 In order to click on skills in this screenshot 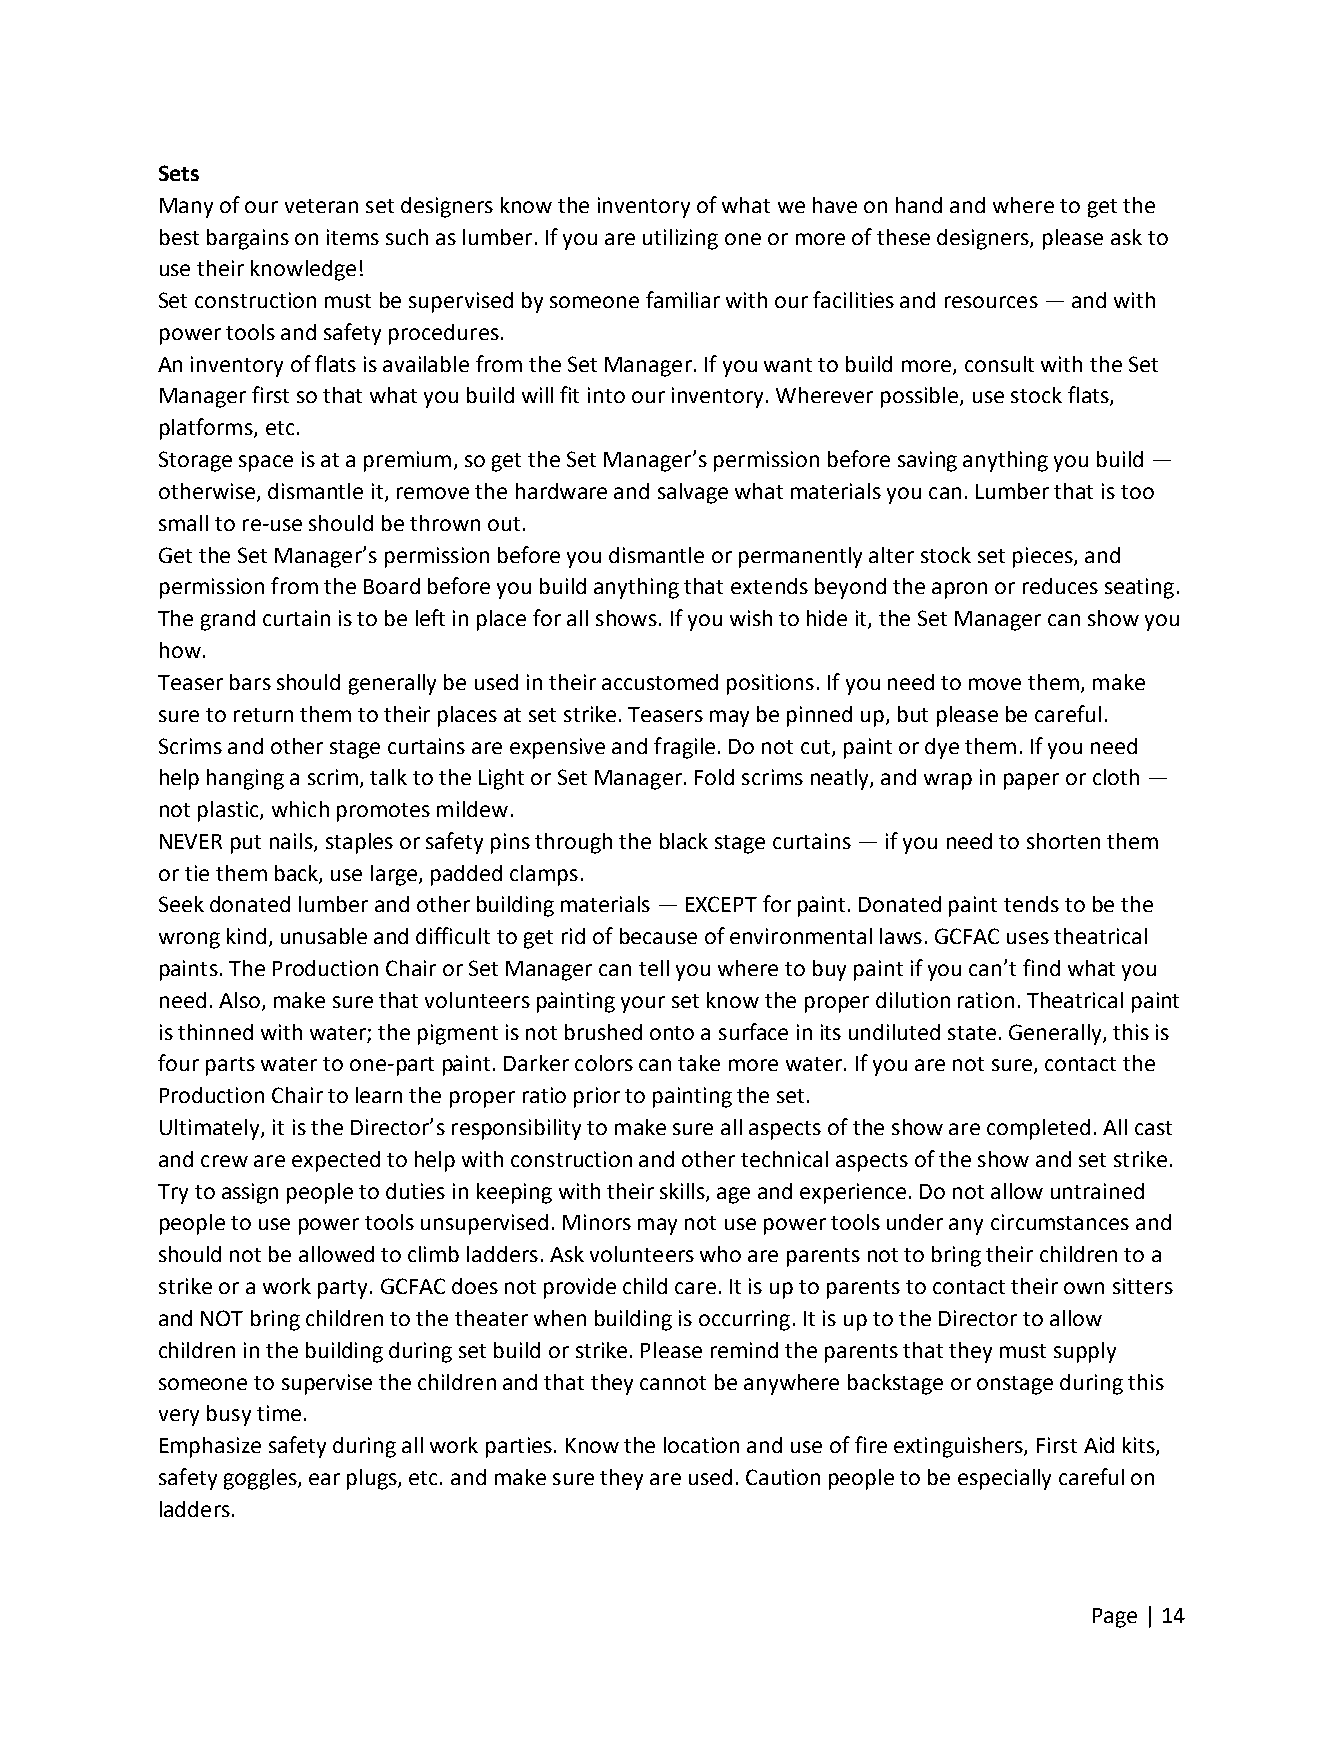, I will do `click(683, 1192)`.
